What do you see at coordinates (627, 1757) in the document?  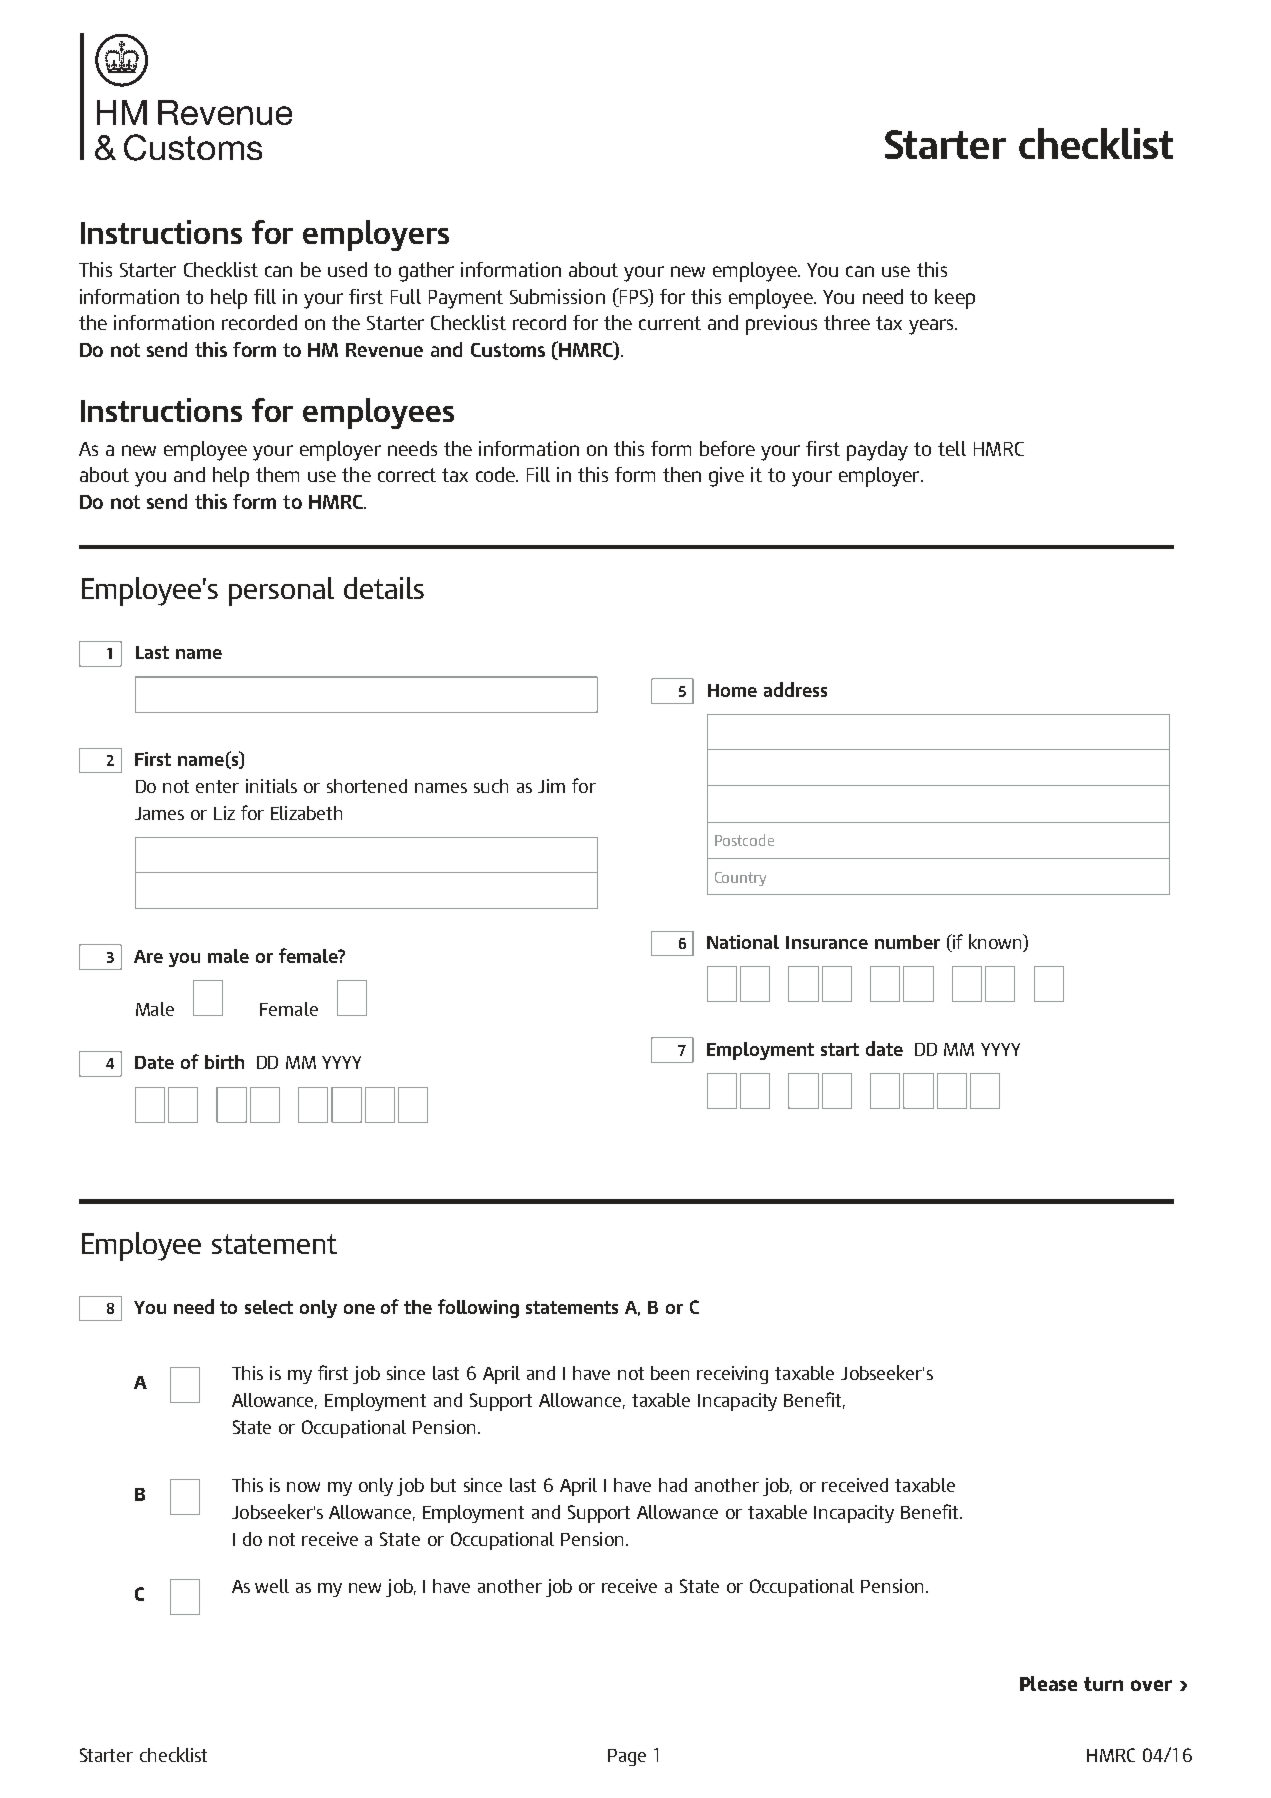 I see `Page` at bounding box center [627, 1757].
